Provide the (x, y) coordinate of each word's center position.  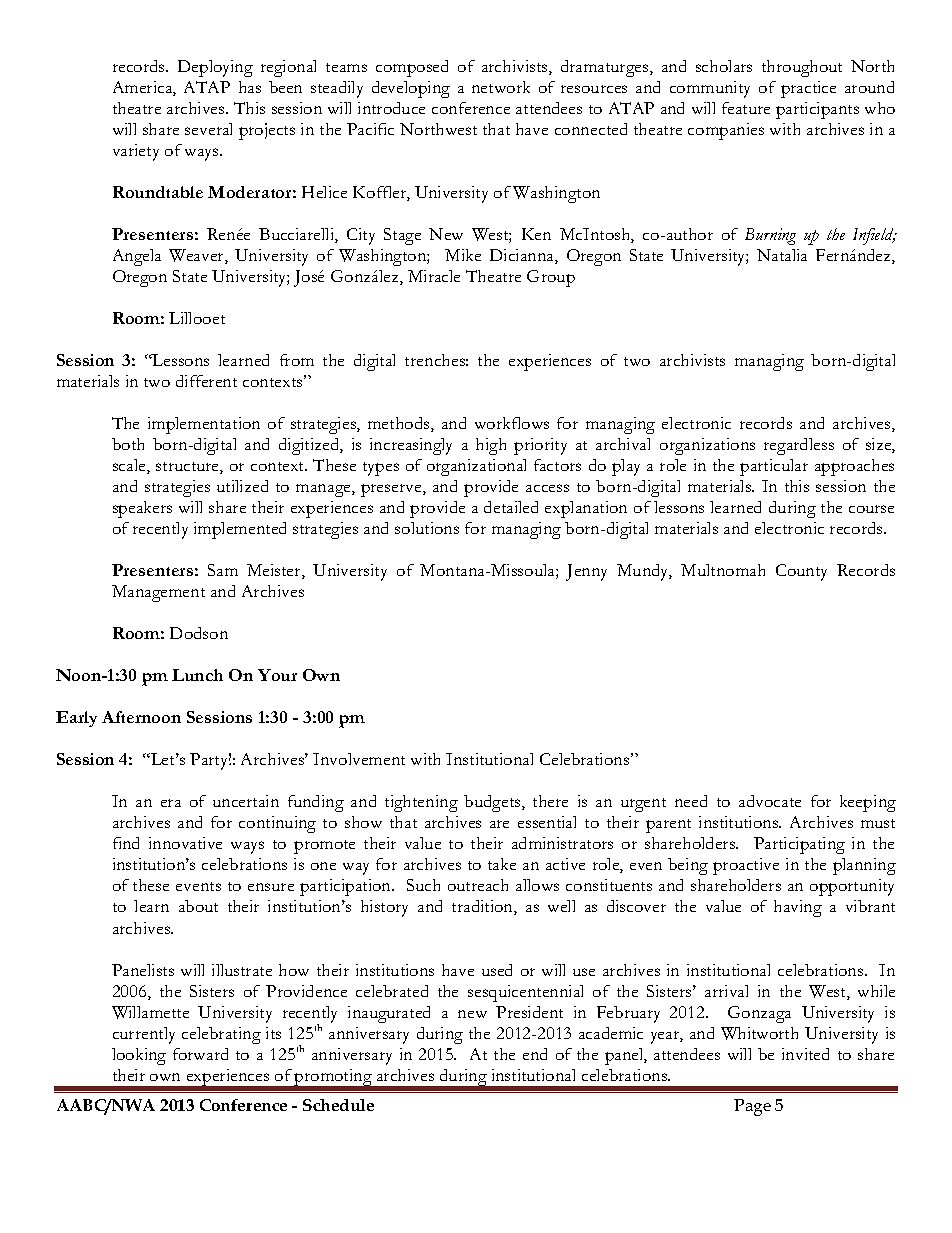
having (798, 908)
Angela (137, 257)
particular (774, 467)
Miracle (434, 276)
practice (808, 89)
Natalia (782, 255)
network (501, 87)
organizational (476, 467)
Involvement (359, 759)
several (208, 129)
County (801, 572)
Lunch (197, 675)
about (198, 906)
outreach (478, 885)
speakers (142, 509)
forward (200, 1054)
